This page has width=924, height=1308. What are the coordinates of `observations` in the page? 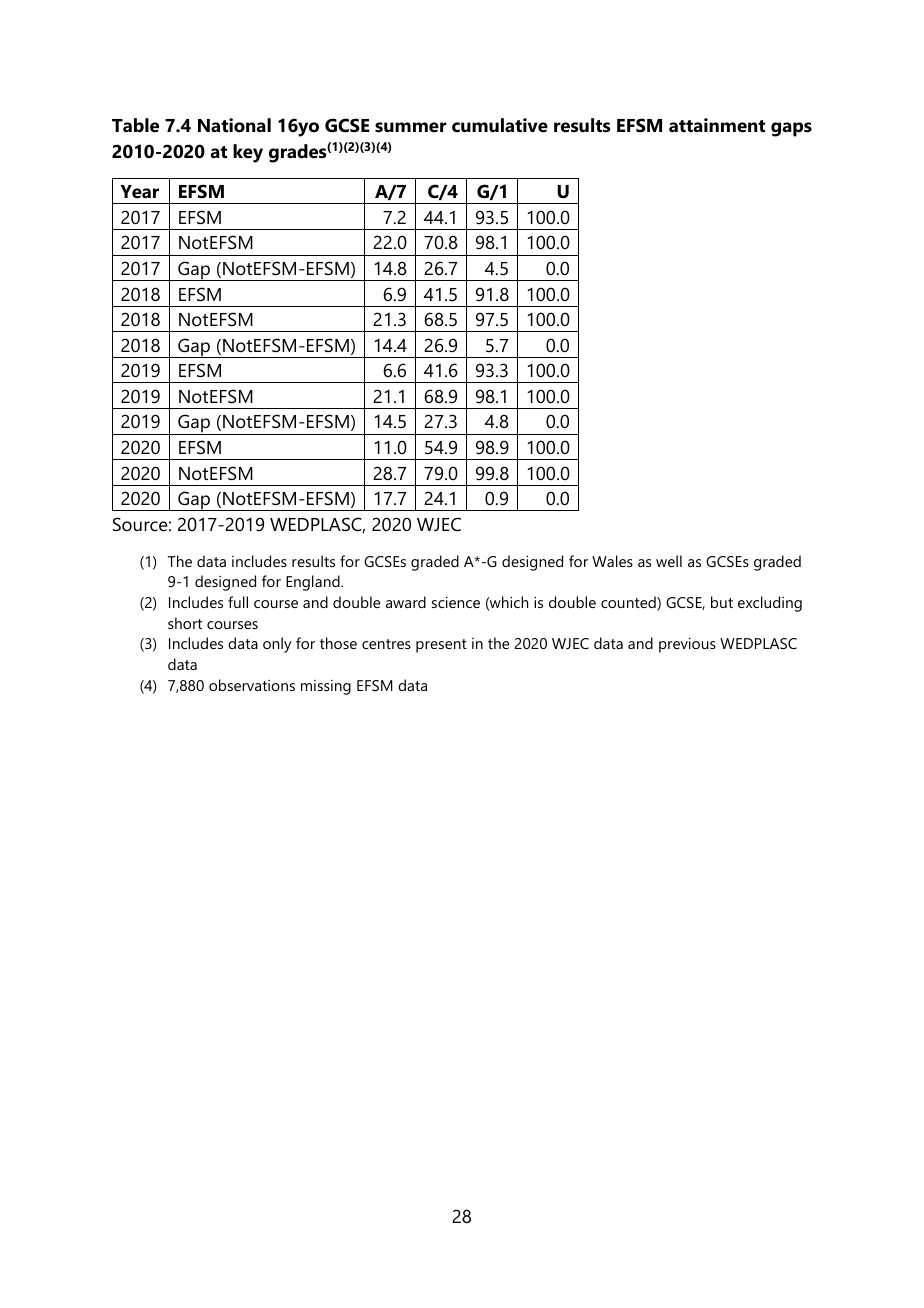 It's located at (252, 685).
